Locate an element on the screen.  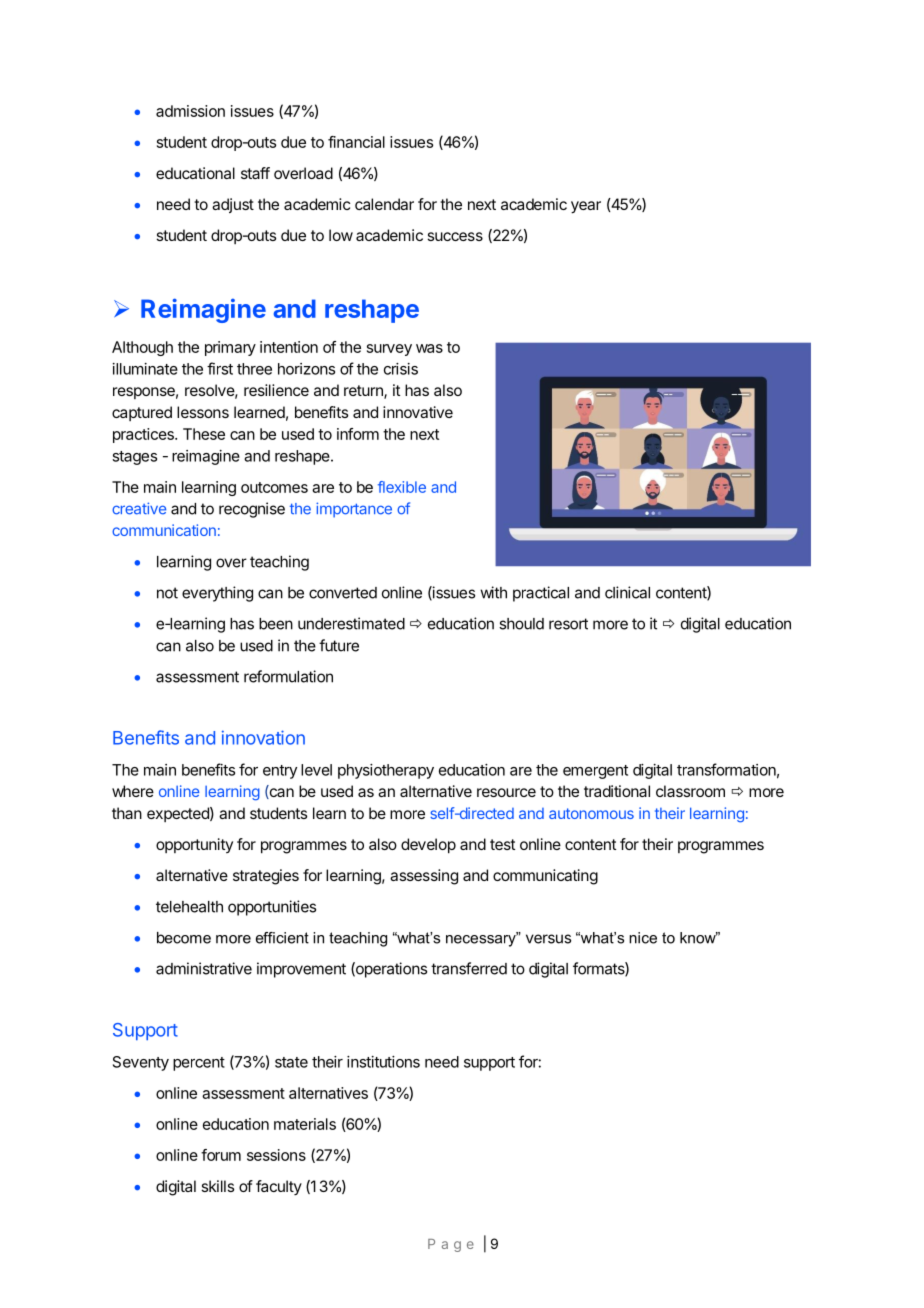
underestimated is located at coordinates (351, 623).
